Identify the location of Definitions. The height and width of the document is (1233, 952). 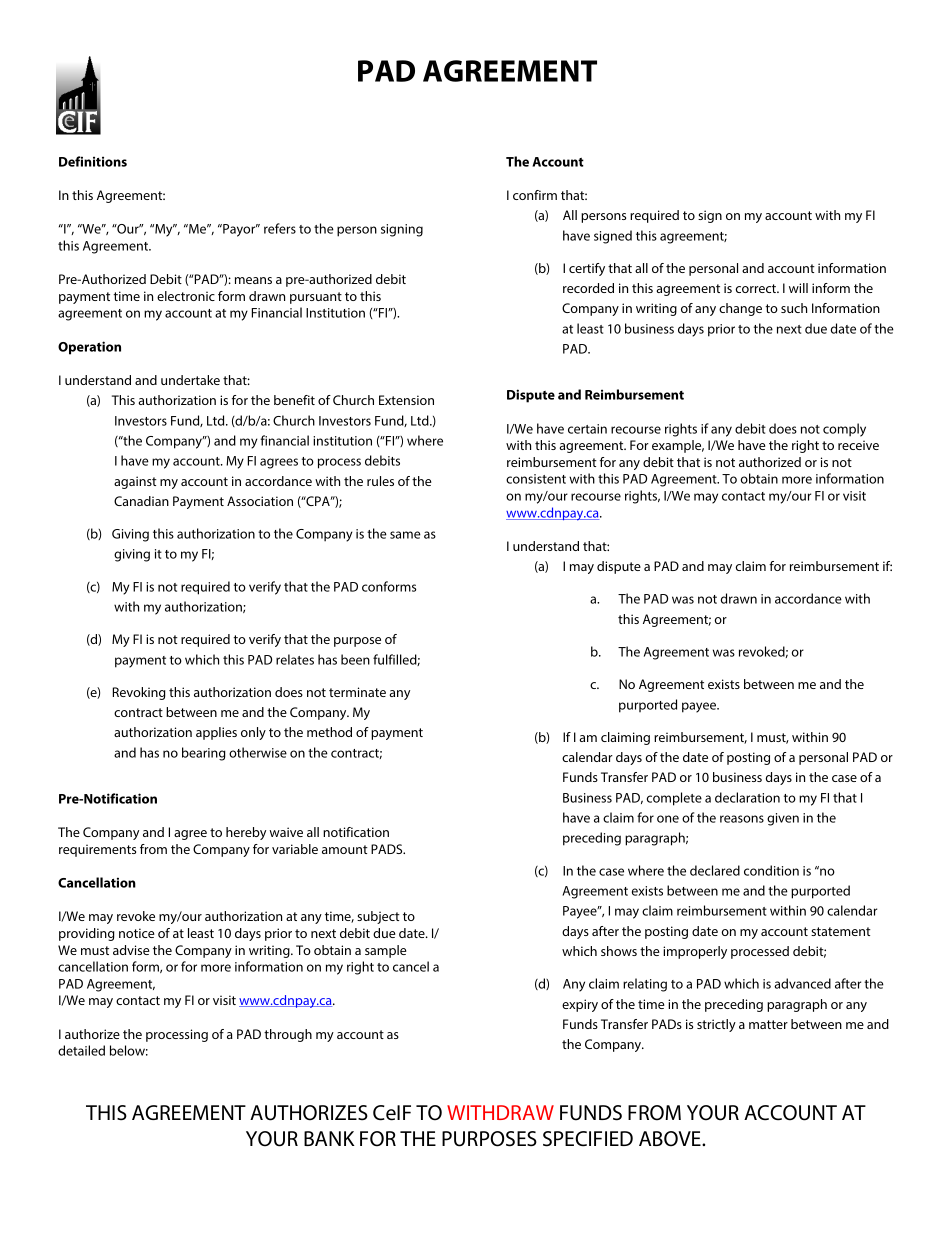
(93, 161).
